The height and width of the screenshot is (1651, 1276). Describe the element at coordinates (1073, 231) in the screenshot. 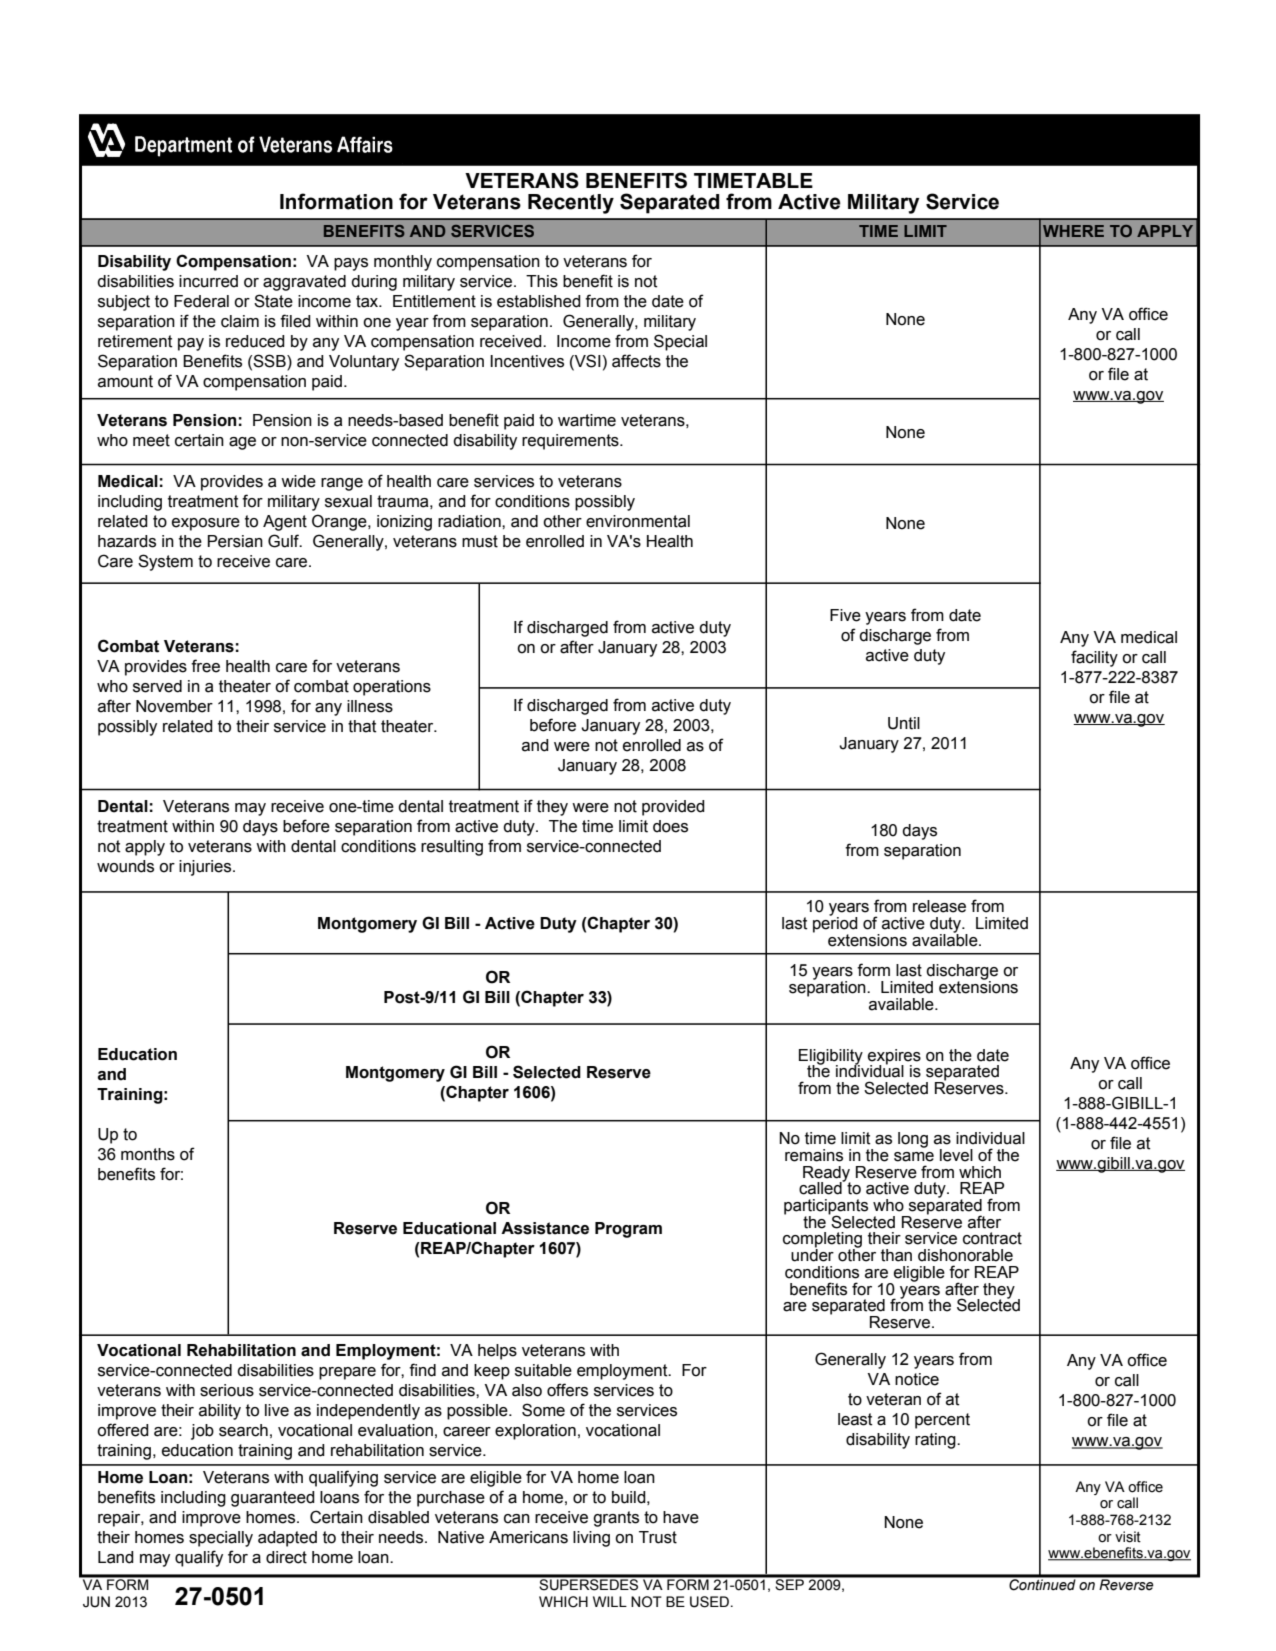

I see `WHERE` at that location.
